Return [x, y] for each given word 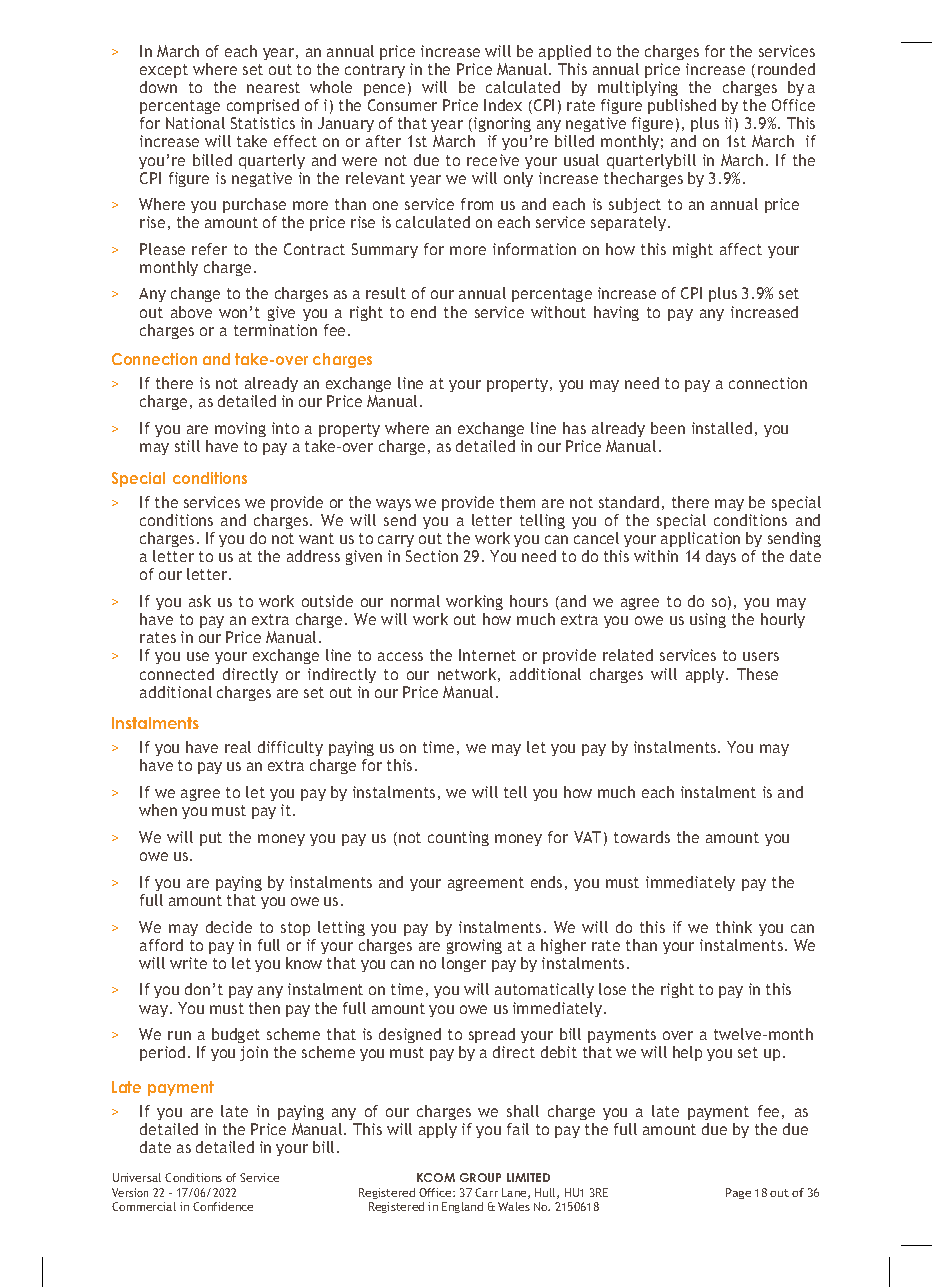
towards [642, 837]
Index [503, 105]
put [211, 839]
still [187, 446]
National [195, 123]
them [517, 502]
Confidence [223, 1206]
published [682, 106]
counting [458, 838]
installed [722, 428]
